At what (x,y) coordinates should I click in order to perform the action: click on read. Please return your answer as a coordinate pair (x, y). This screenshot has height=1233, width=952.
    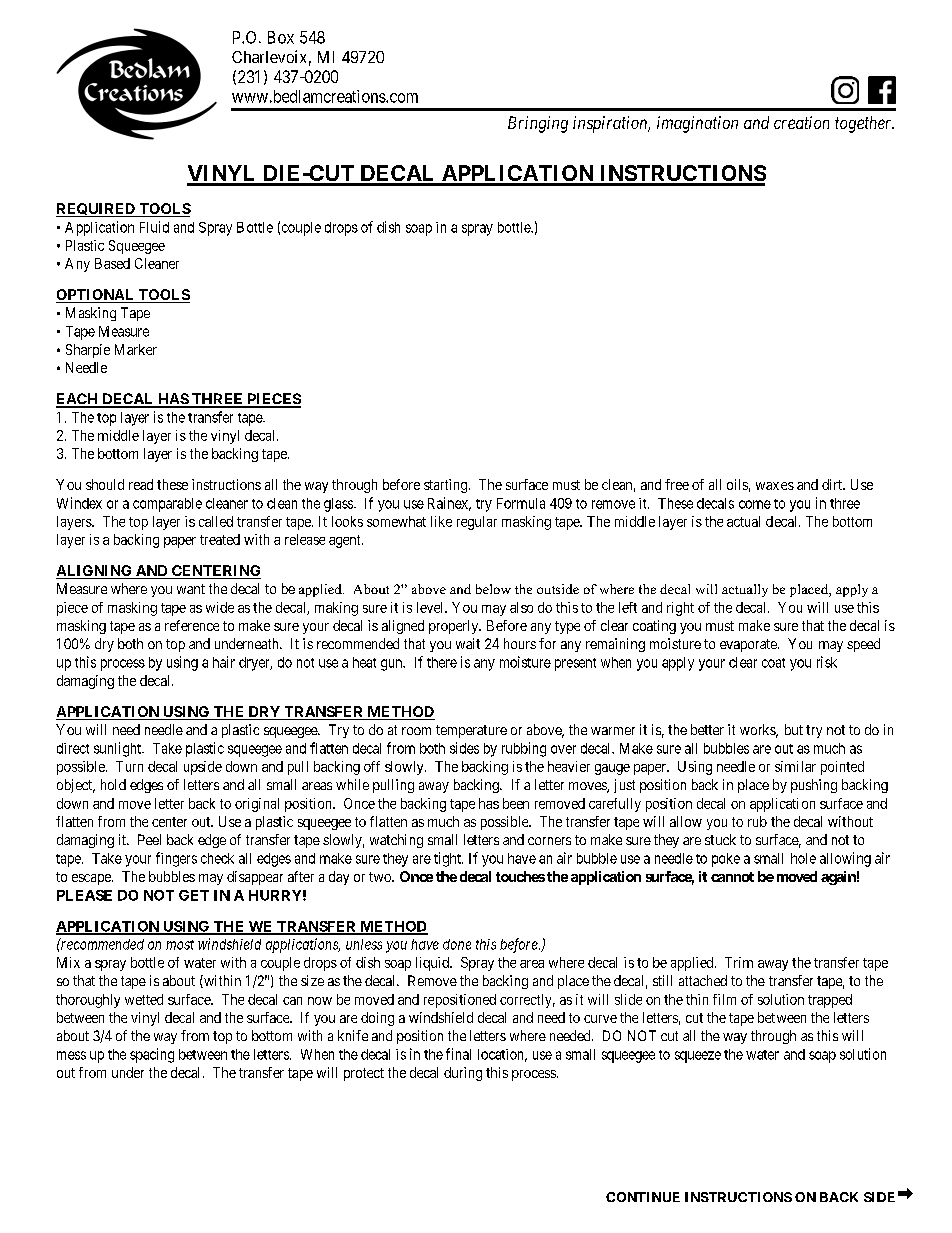
    Looking at the image, I should click on (141, 484).
